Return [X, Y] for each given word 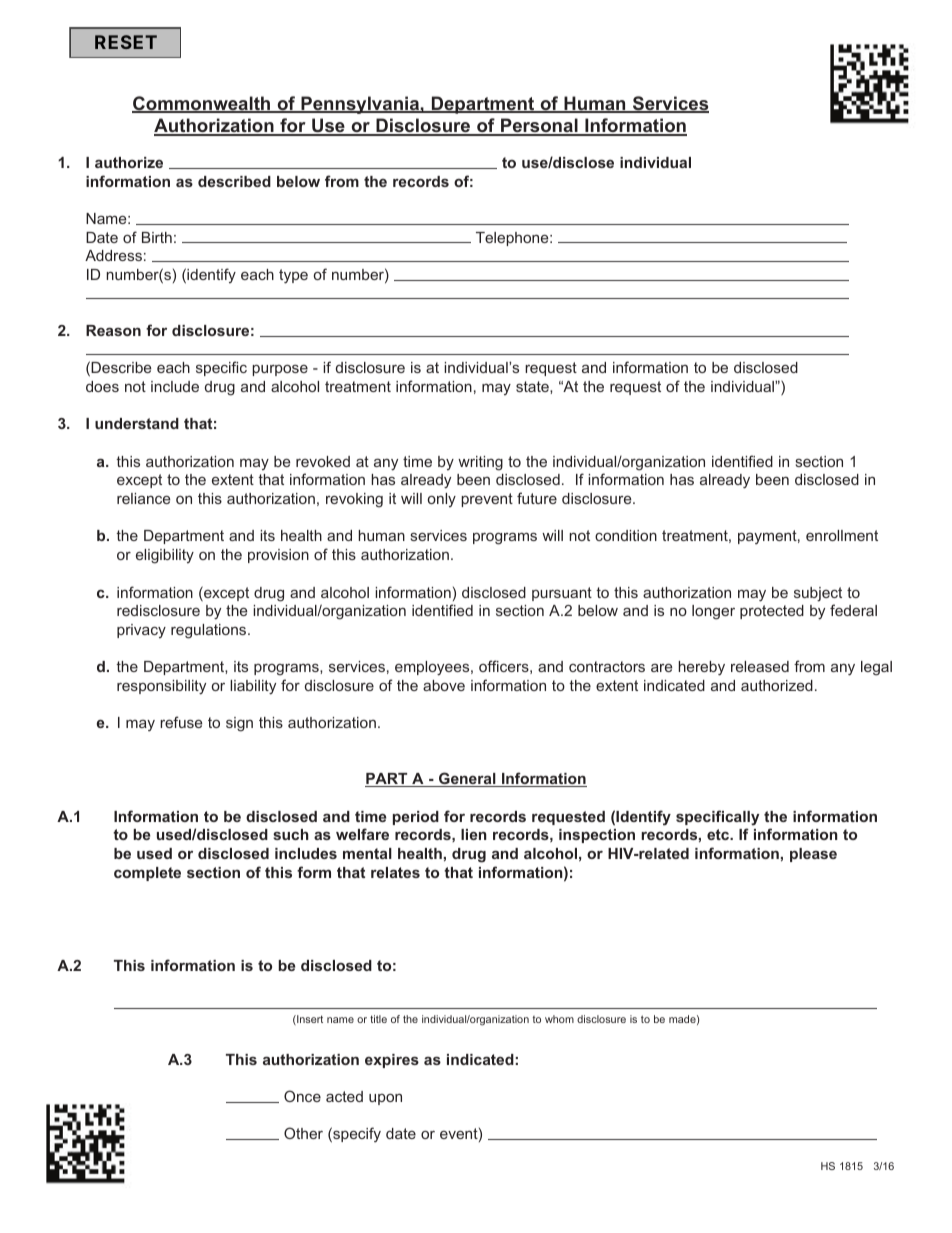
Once [302, 1096]
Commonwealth [202, 104]
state [533, 386]
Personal [539, 126]
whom [559, 1019]
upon [385, 1099]
